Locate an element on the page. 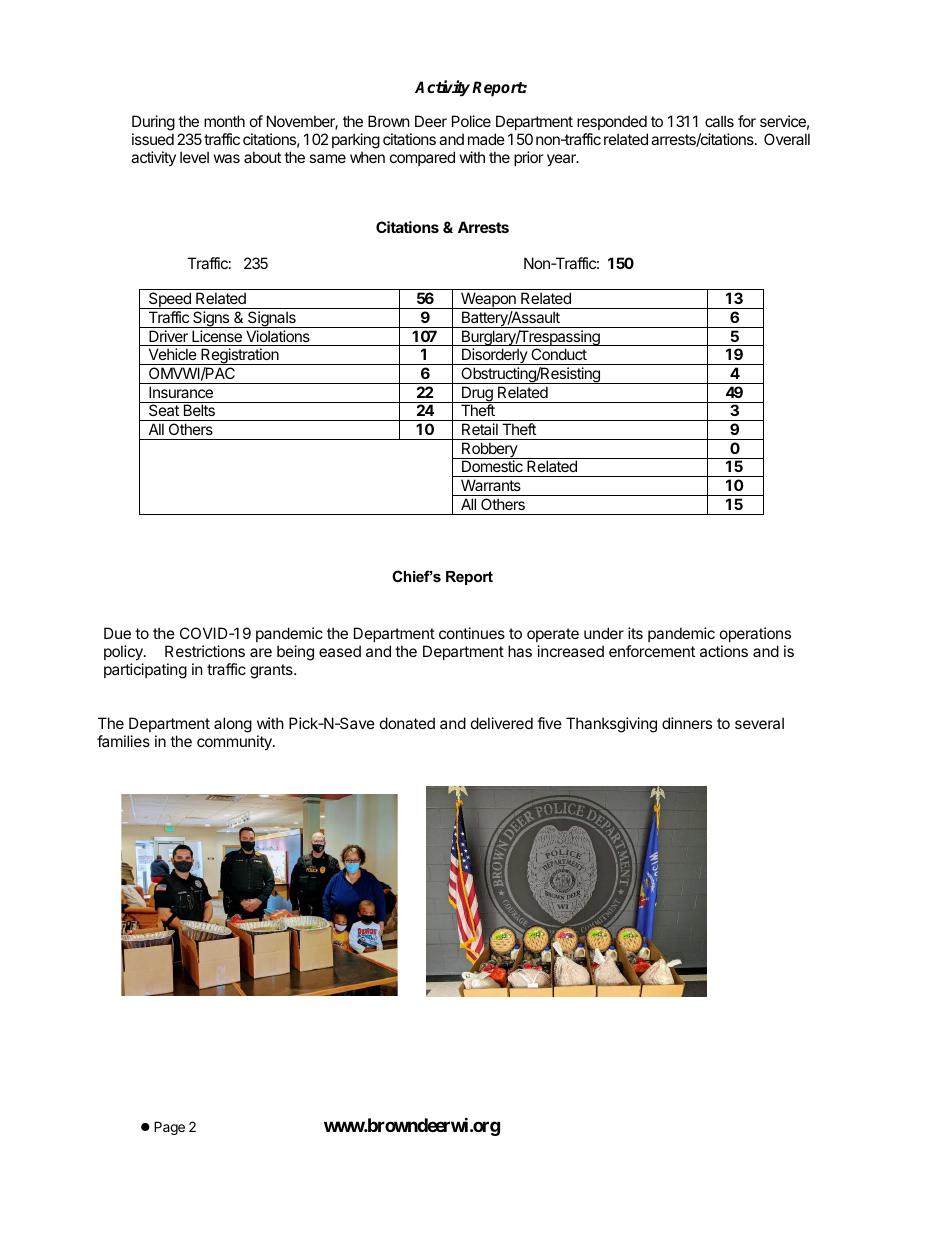 The height and width of the page is (1233, 952). Restrictions is located at coordinates (205, 651).
